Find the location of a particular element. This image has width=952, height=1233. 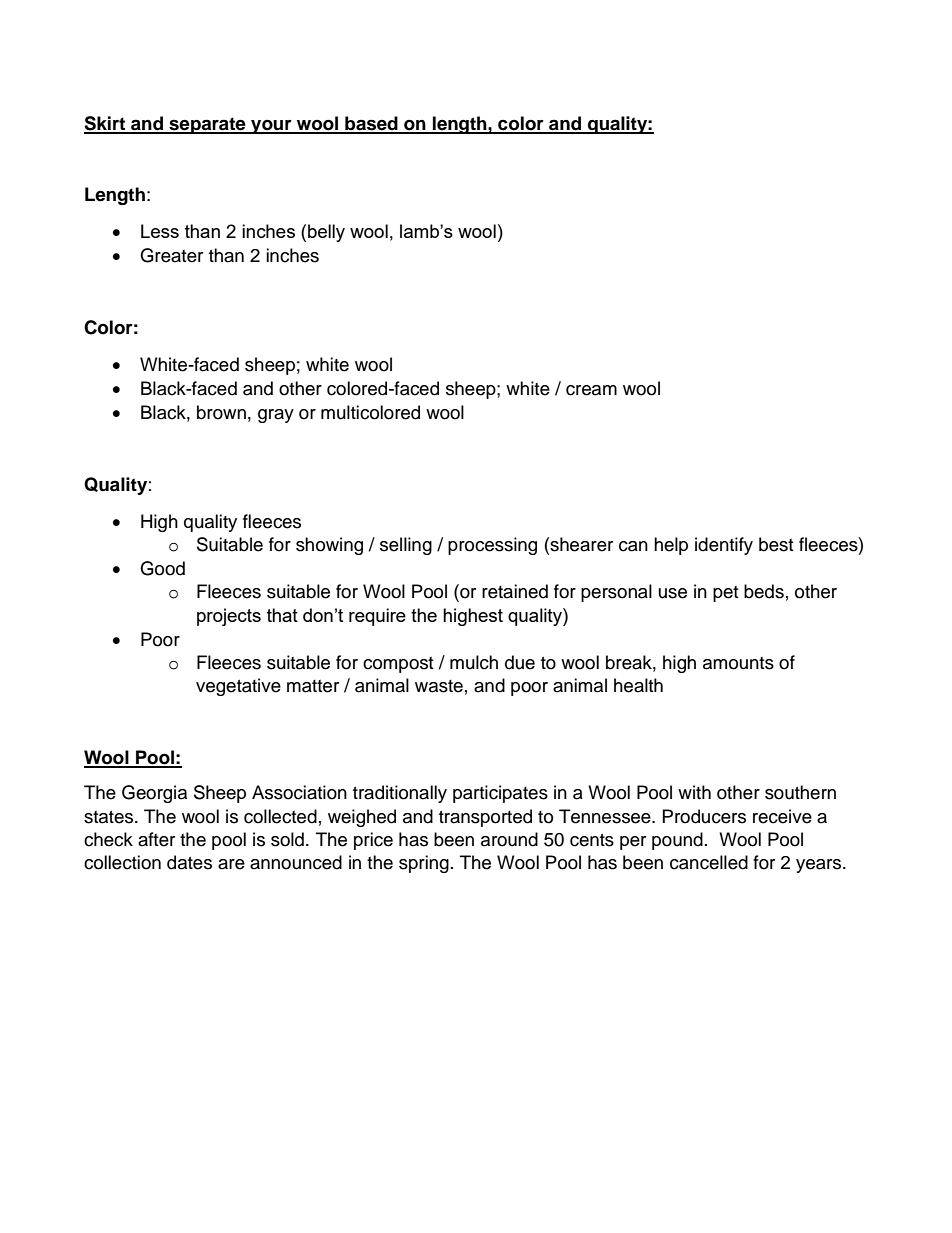

your is located at coordinates (271, 127).
